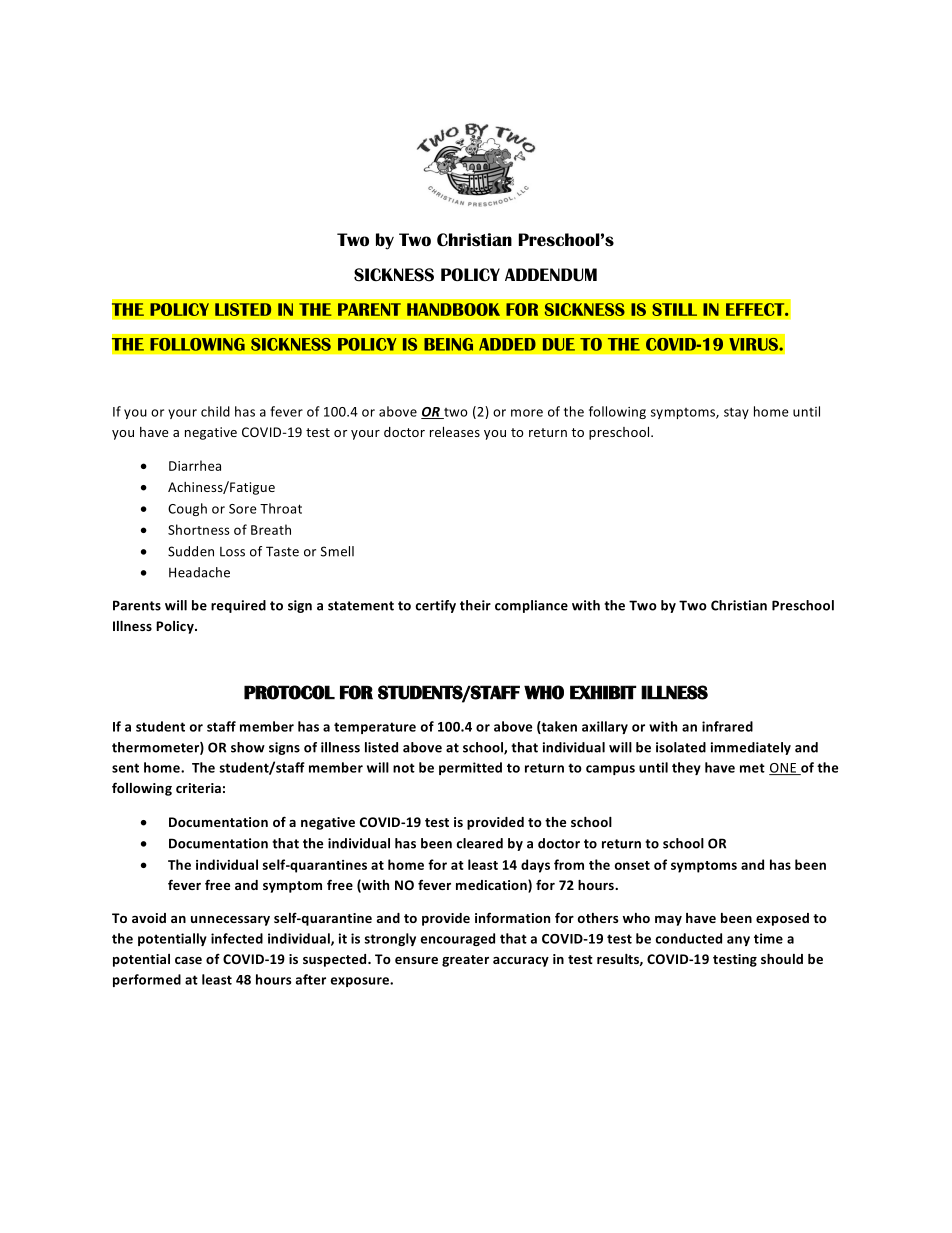 Image resolution: width=952 pixels, height=1233 pixels. Describe the element at coordinates (453, 309) in the screenshot. I see `HANDBOOK` at that location.
